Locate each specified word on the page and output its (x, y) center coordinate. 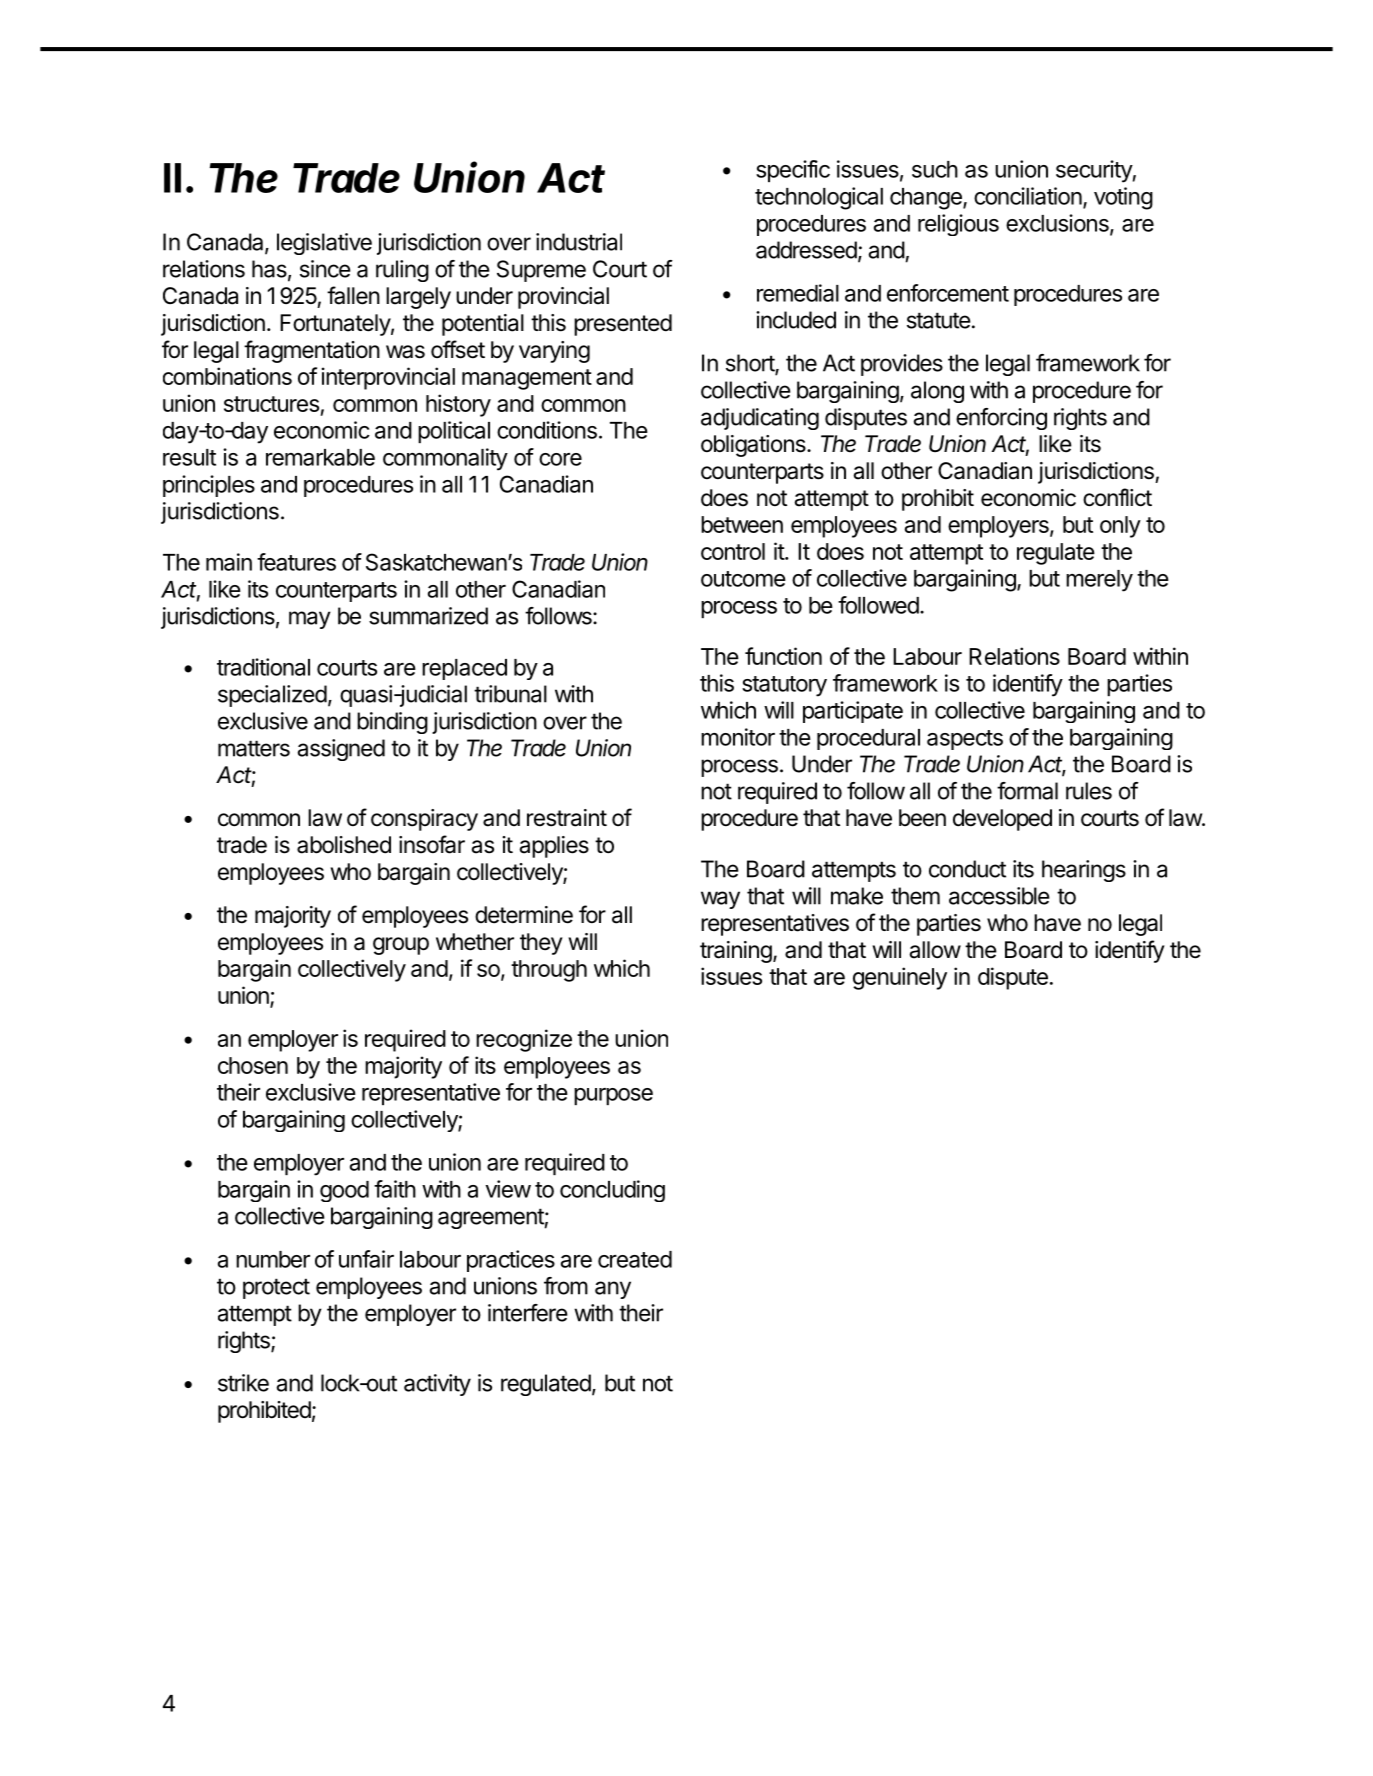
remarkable (320, 457)
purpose (613, 1096)
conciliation (1028, 196)
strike (243, 1383)
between (742, 524)
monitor (738, 737)
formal (1027, 791)
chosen (253, 1065)
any (613, 1290)
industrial (579, 242)
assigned (341, 750)
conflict (1117, 497)
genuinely (900, 978)
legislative (324, 244)
